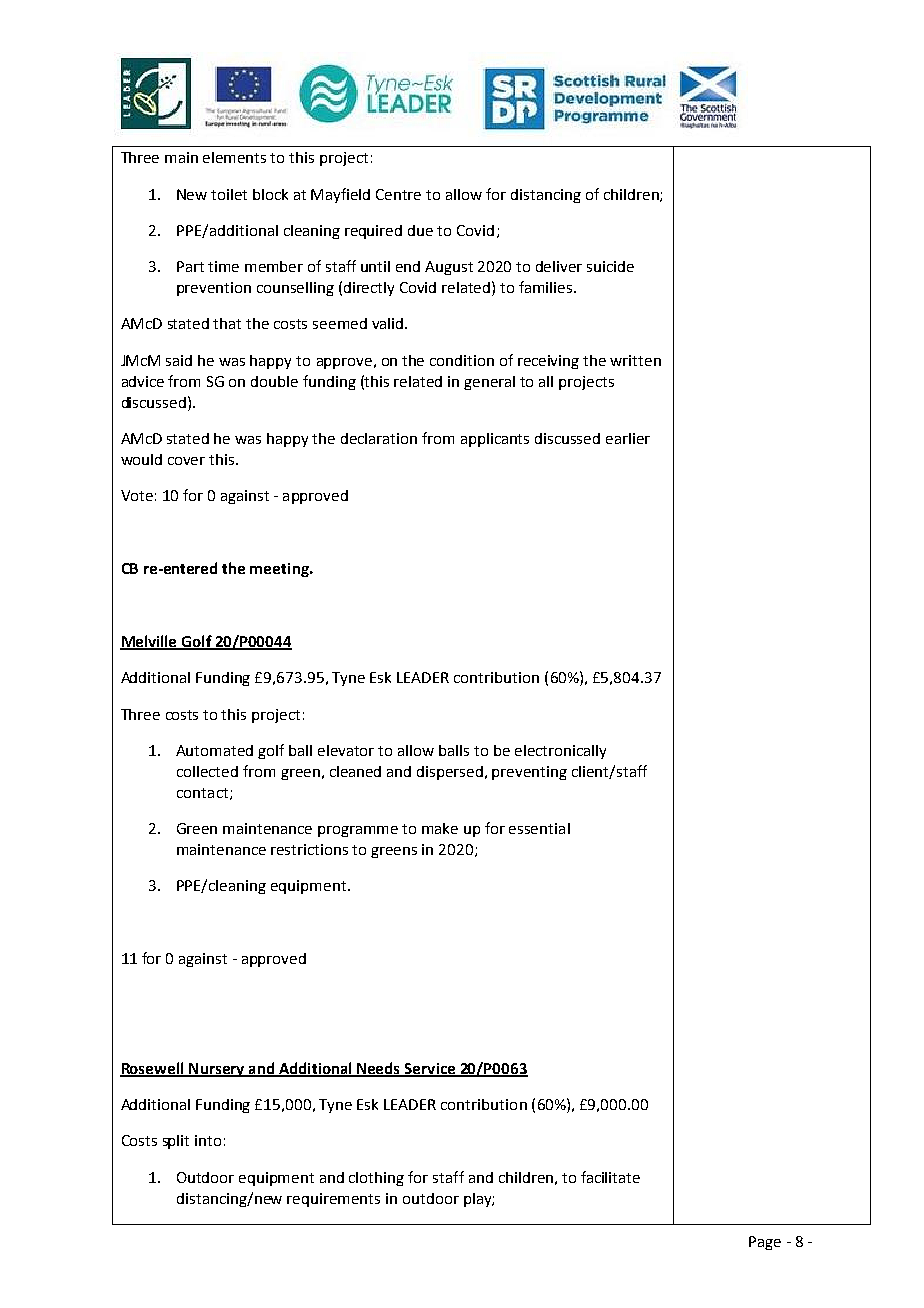 The height and width of the screenshot is (1308, 924). What do you see at coordinates (539, 828) in the screenshot?
I see `essential` at bounding box center [539, 828].
